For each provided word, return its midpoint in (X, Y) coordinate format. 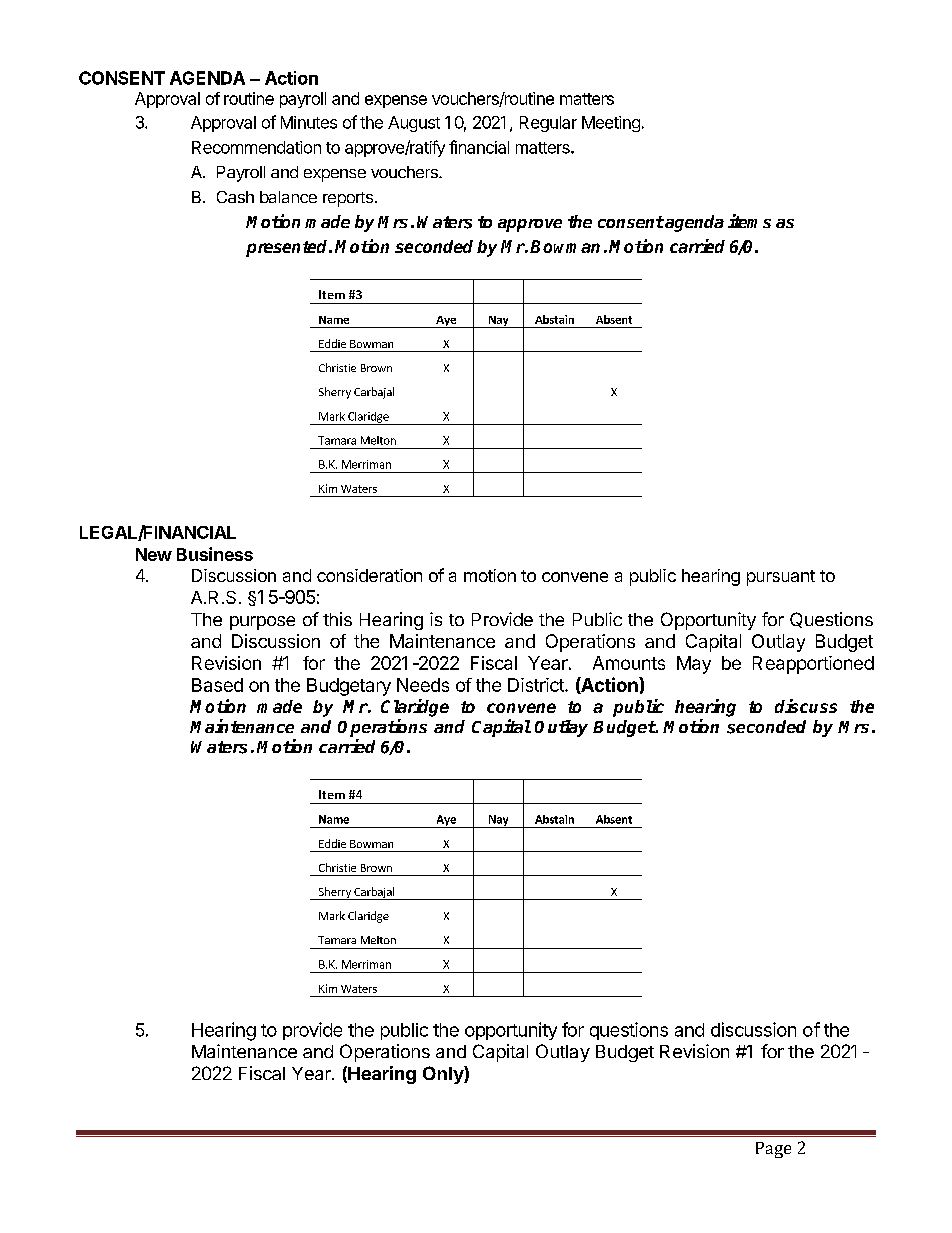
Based (217, 685)
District (537, 685)
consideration (369, 575)
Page (773, 1150)
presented (288, 248)
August (414, 124)
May (694, 665)
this (337, 619)
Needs (423, 685)
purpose (262, 623)
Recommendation (256, 147)
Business (215, 554)
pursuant (781, 578)
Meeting (611, 124)
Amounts (629, 663)
